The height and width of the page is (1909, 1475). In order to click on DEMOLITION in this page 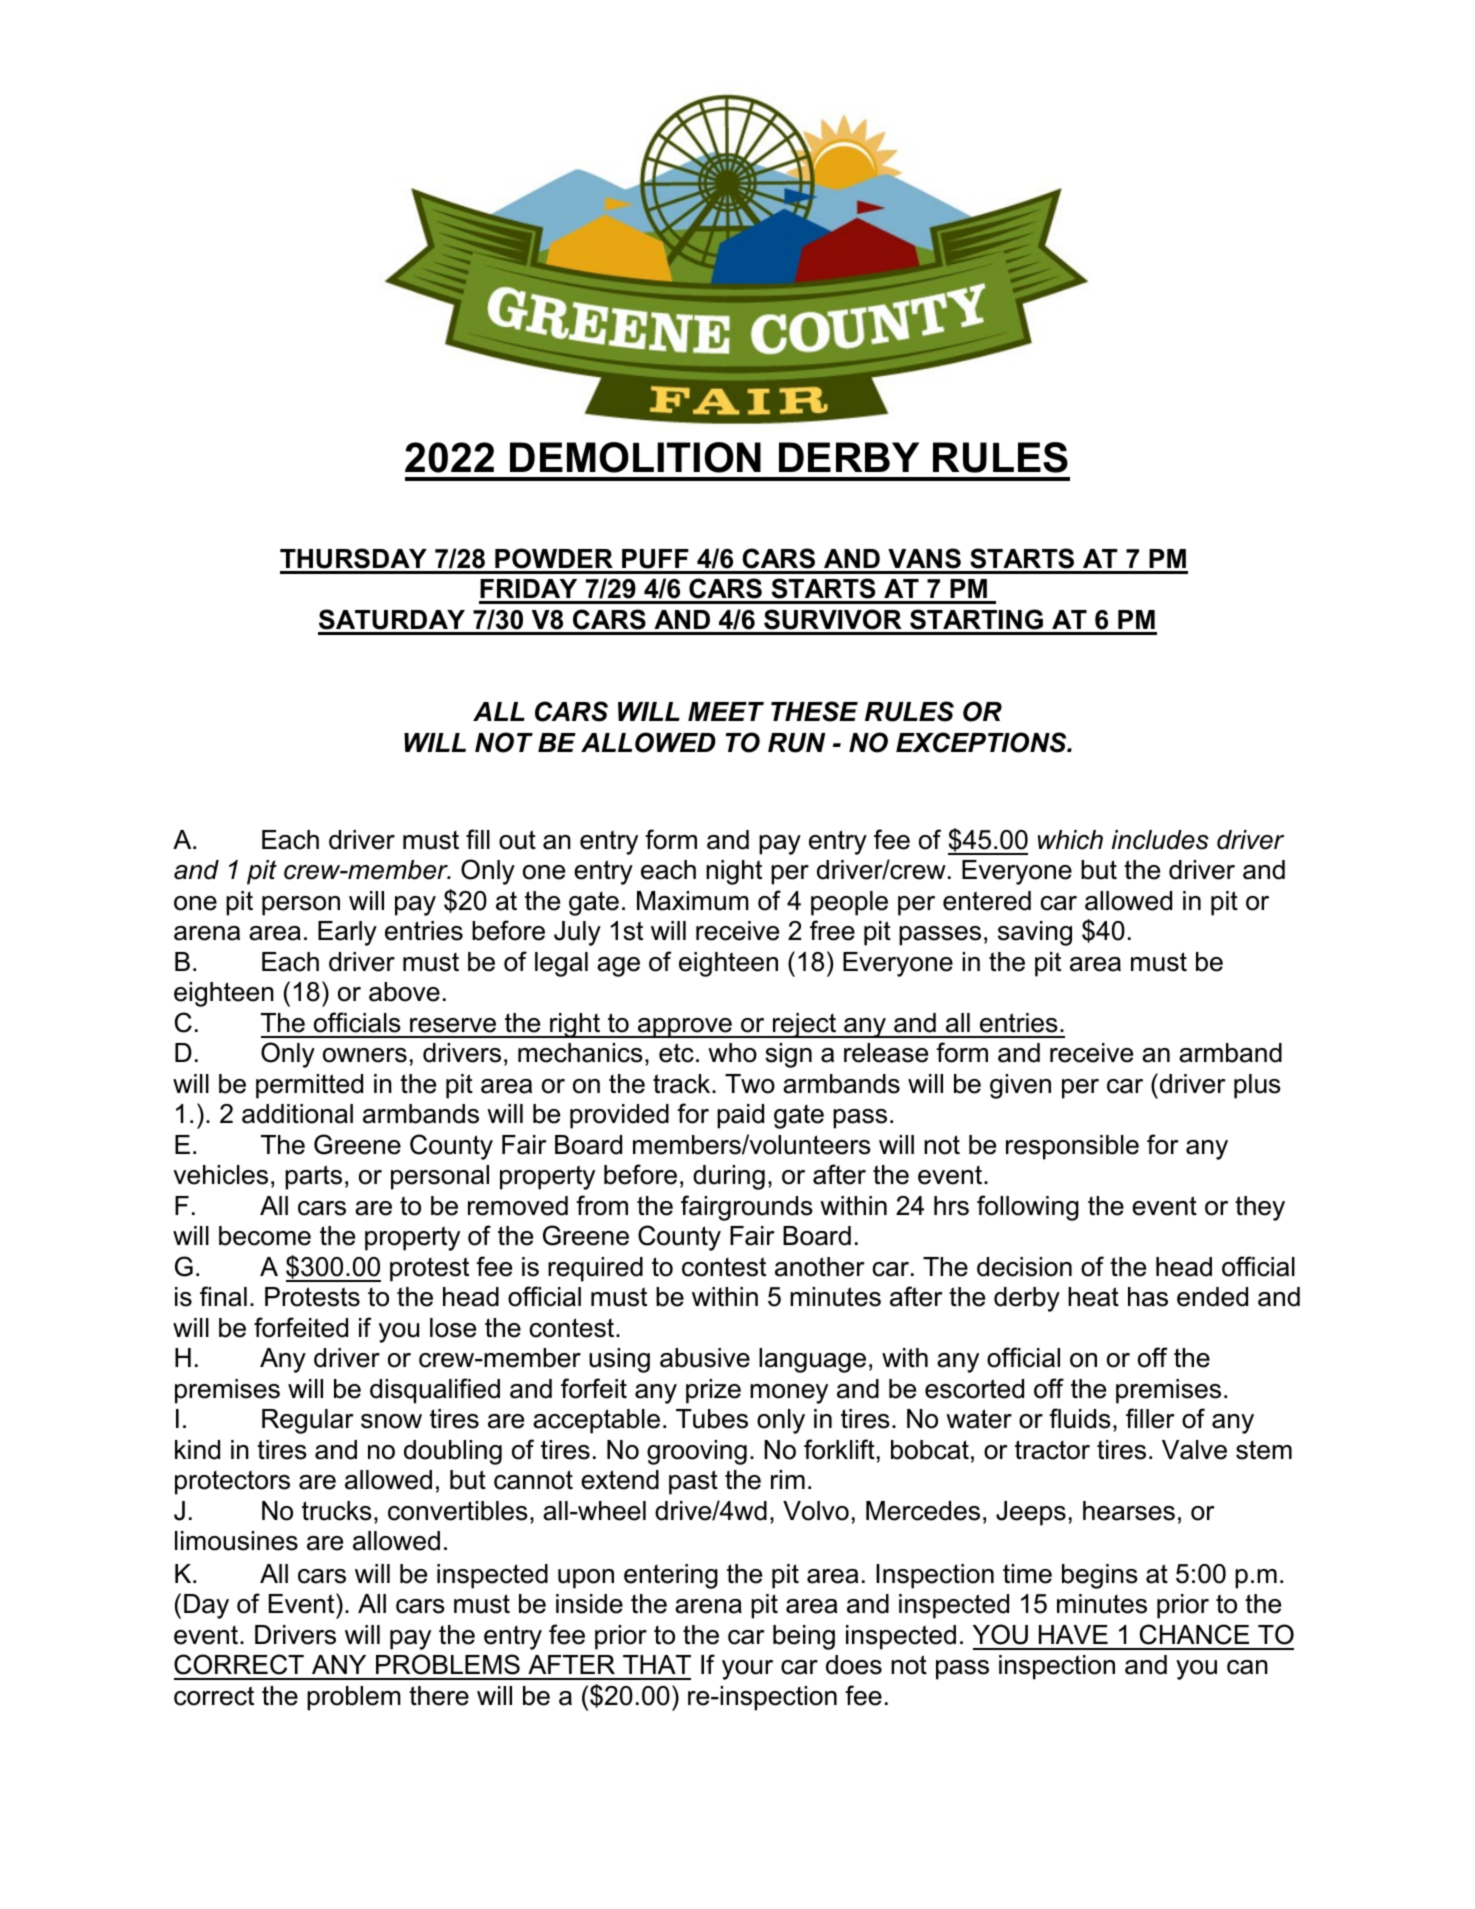, I will do `click(635, 457)`.
